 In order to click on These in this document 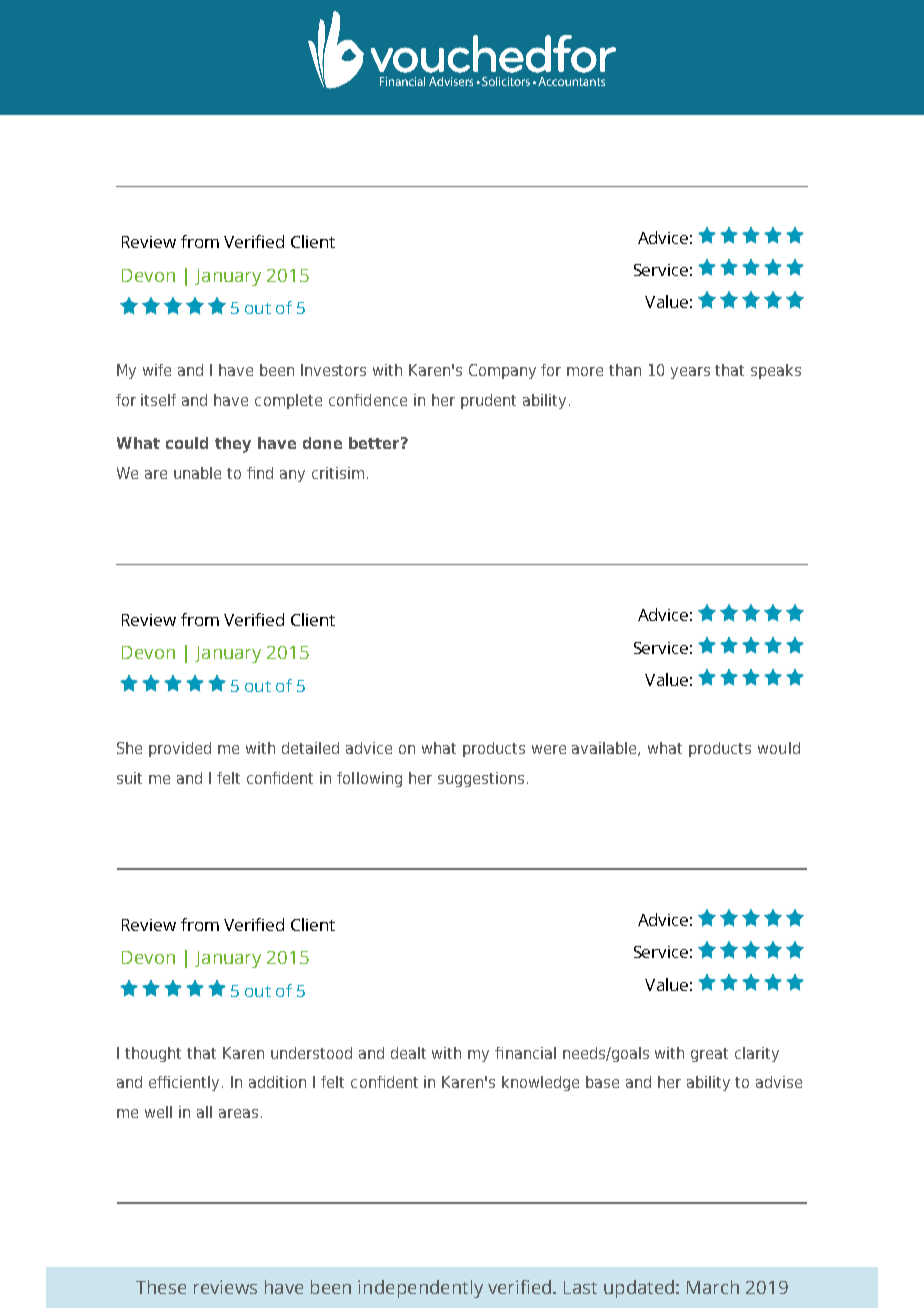, I will do `click(161, 1287)`.
